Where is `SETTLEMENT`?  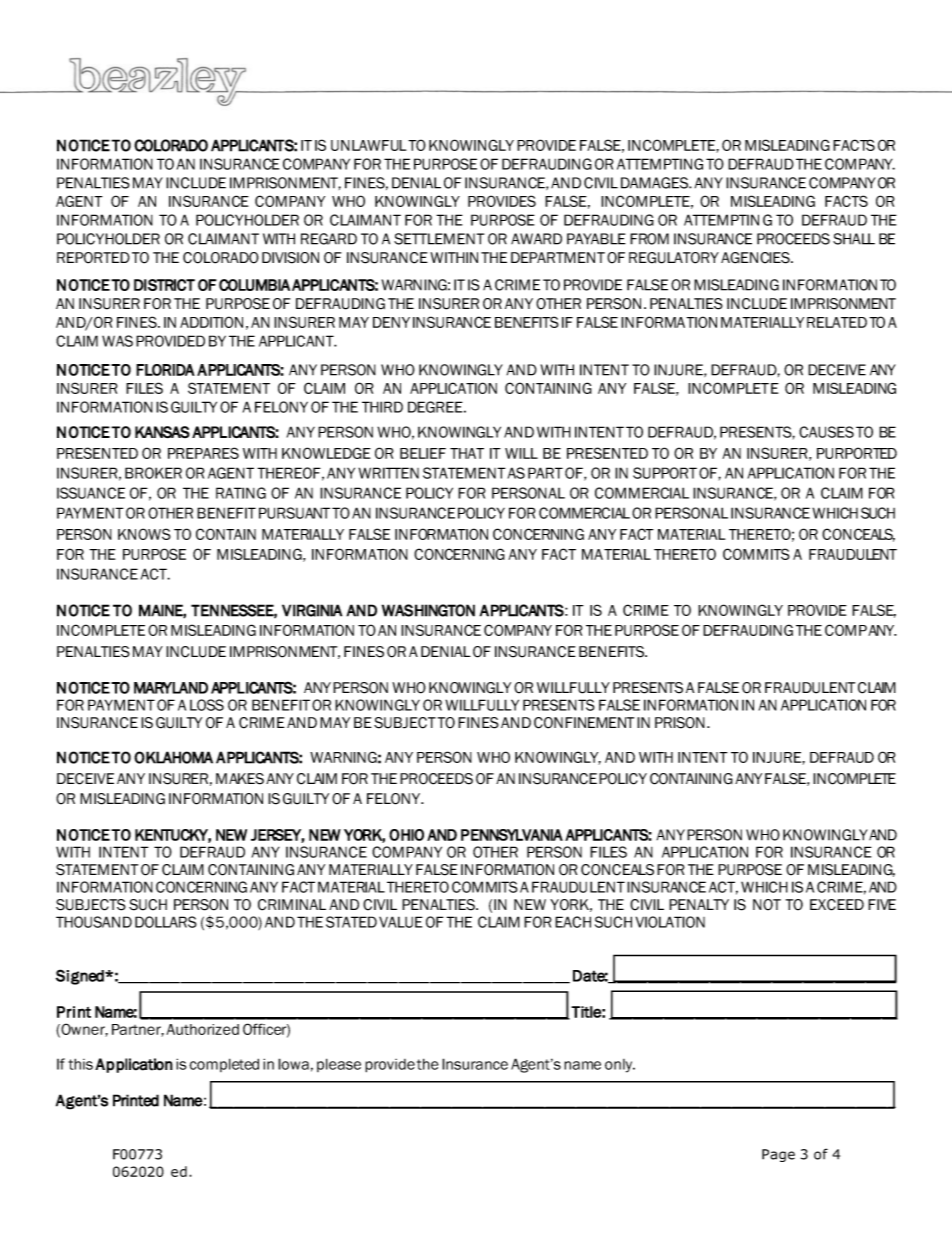
SETTLEMENT is located at coordinates (439, 239).
